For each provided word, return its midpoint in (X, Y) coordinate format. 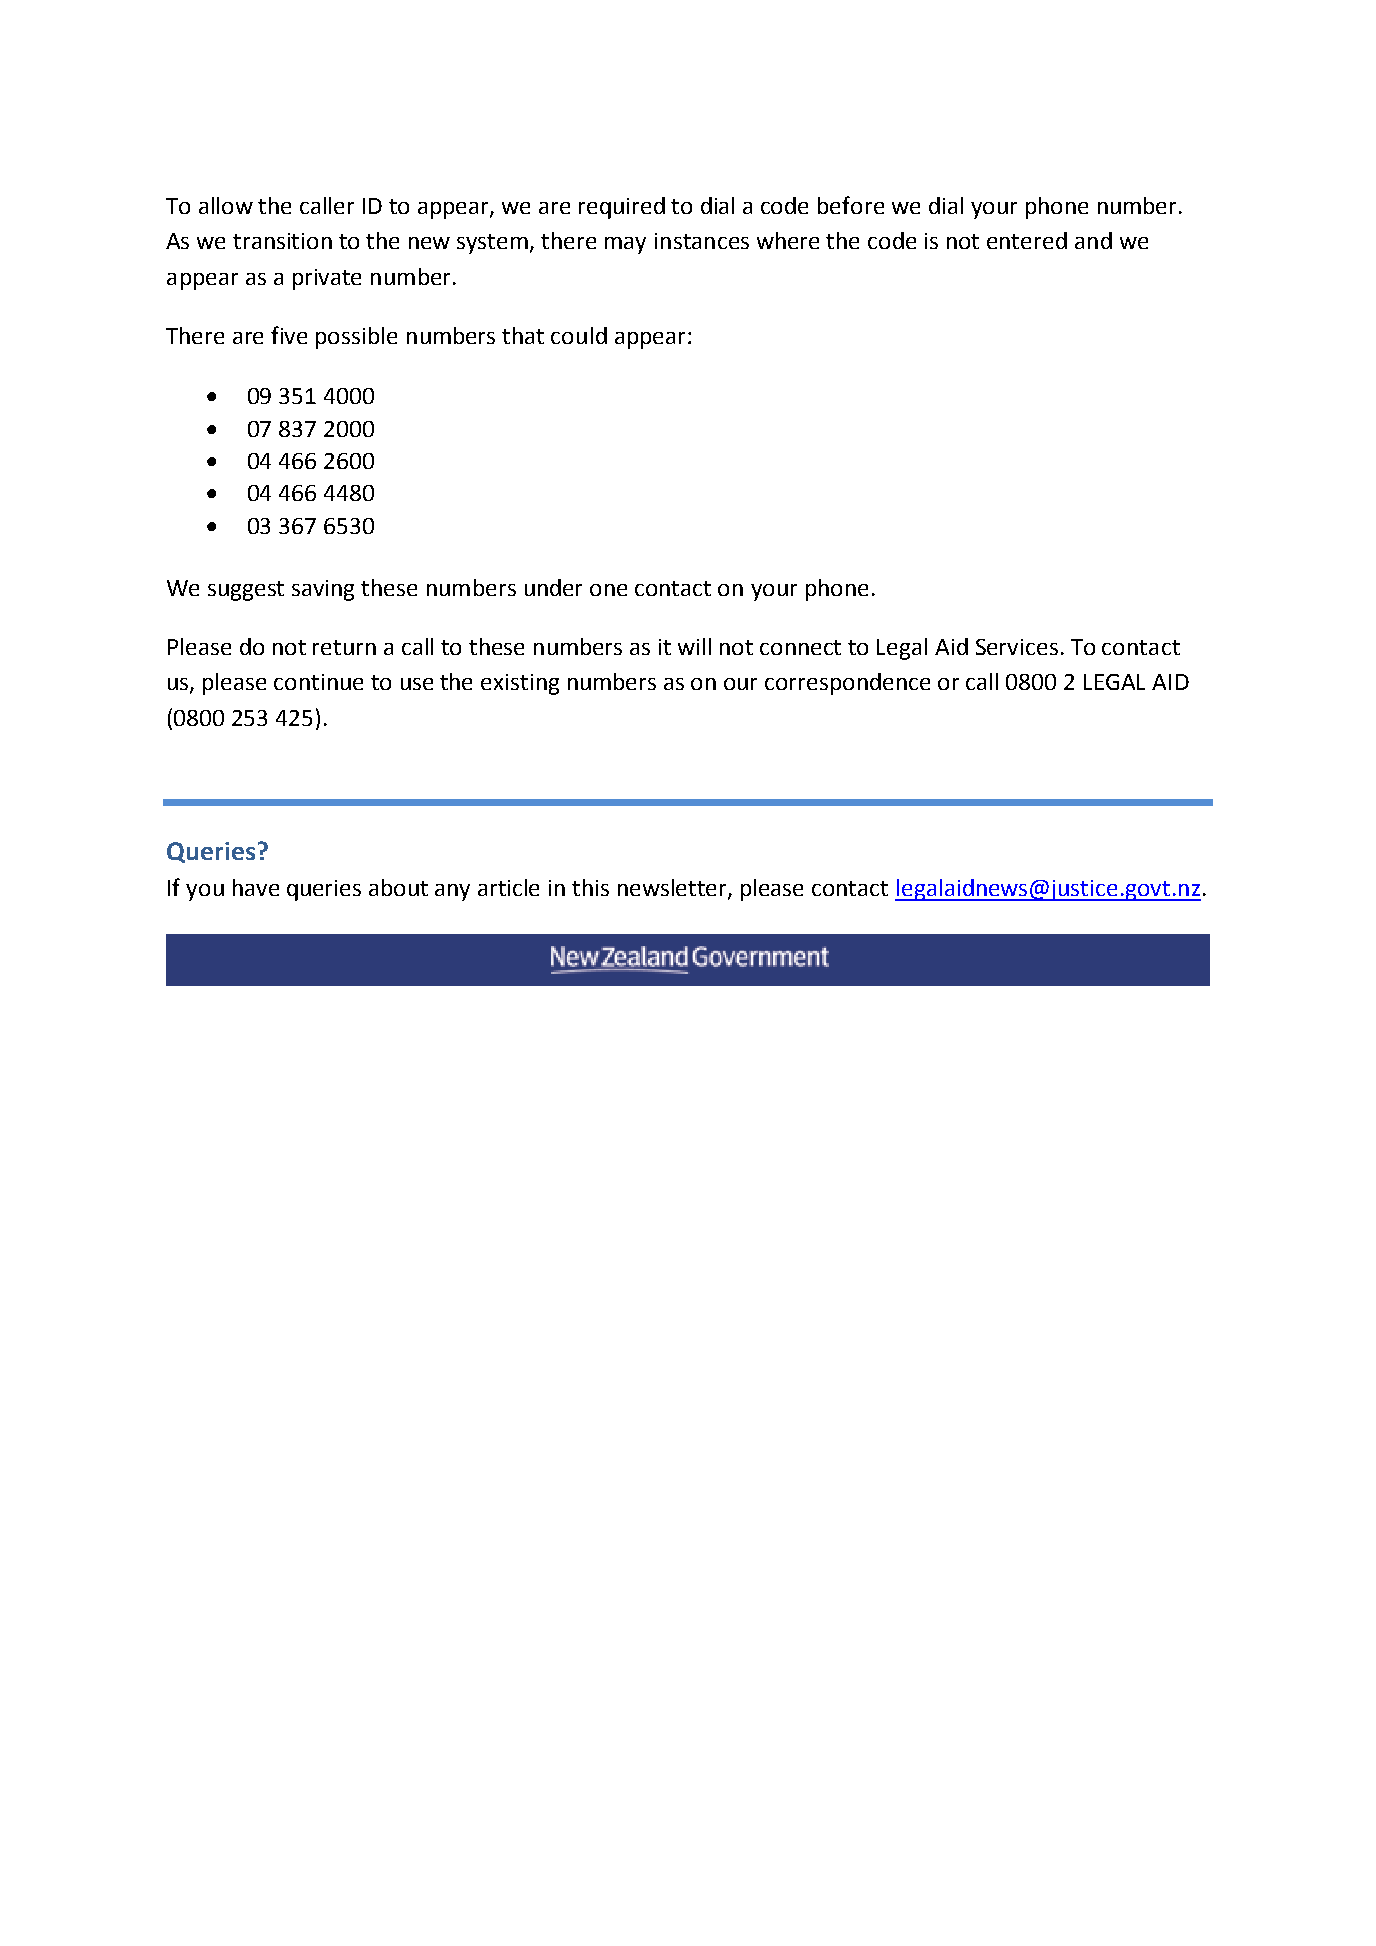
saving (323, 590)
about (398, 887)
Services (1017, 647)
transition (282, 241)
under (553, 587)
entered (1027, 240)
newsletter (673, 889)
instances (702, 241)
